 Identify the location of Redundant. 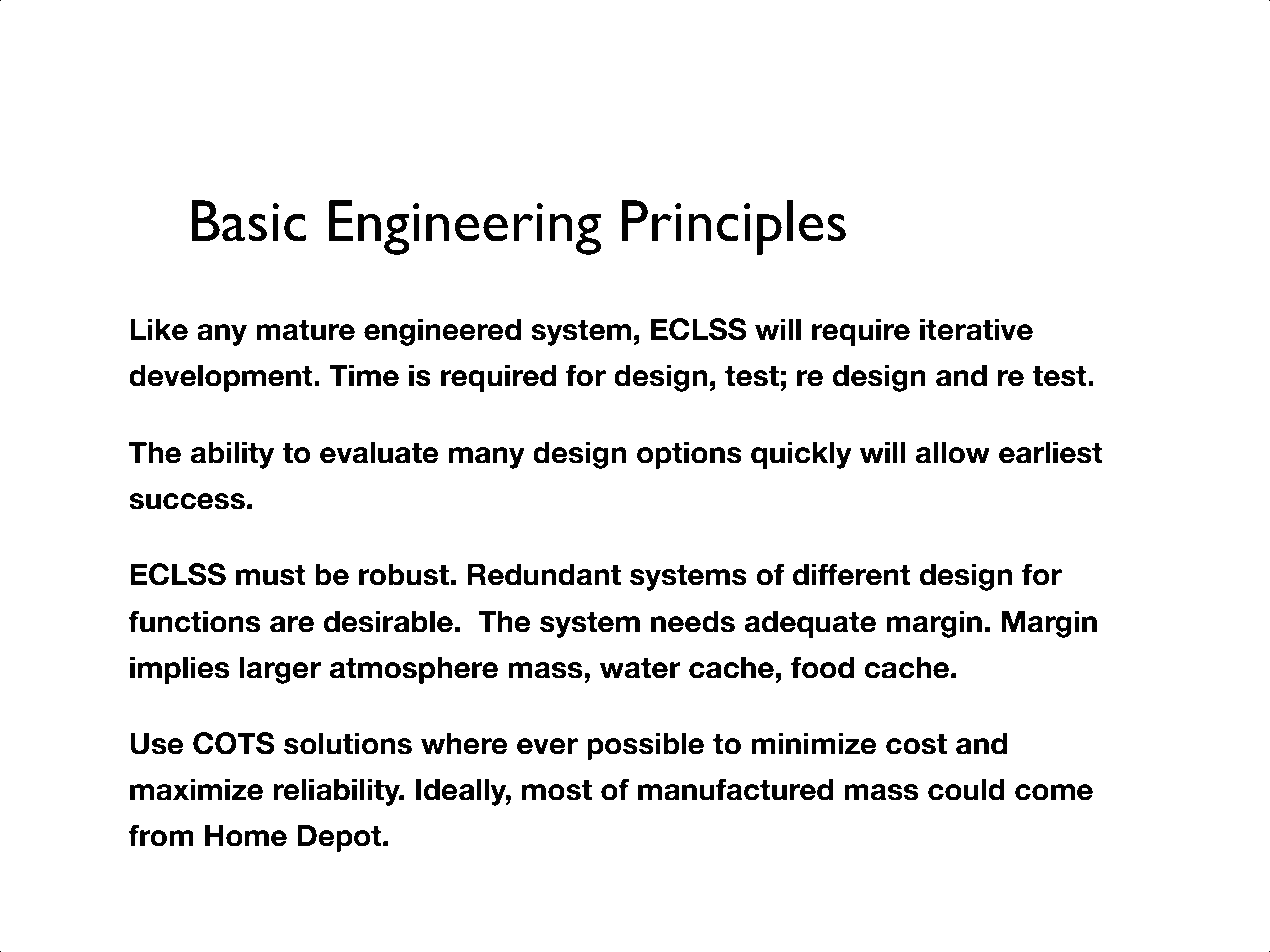
(544, 574).
